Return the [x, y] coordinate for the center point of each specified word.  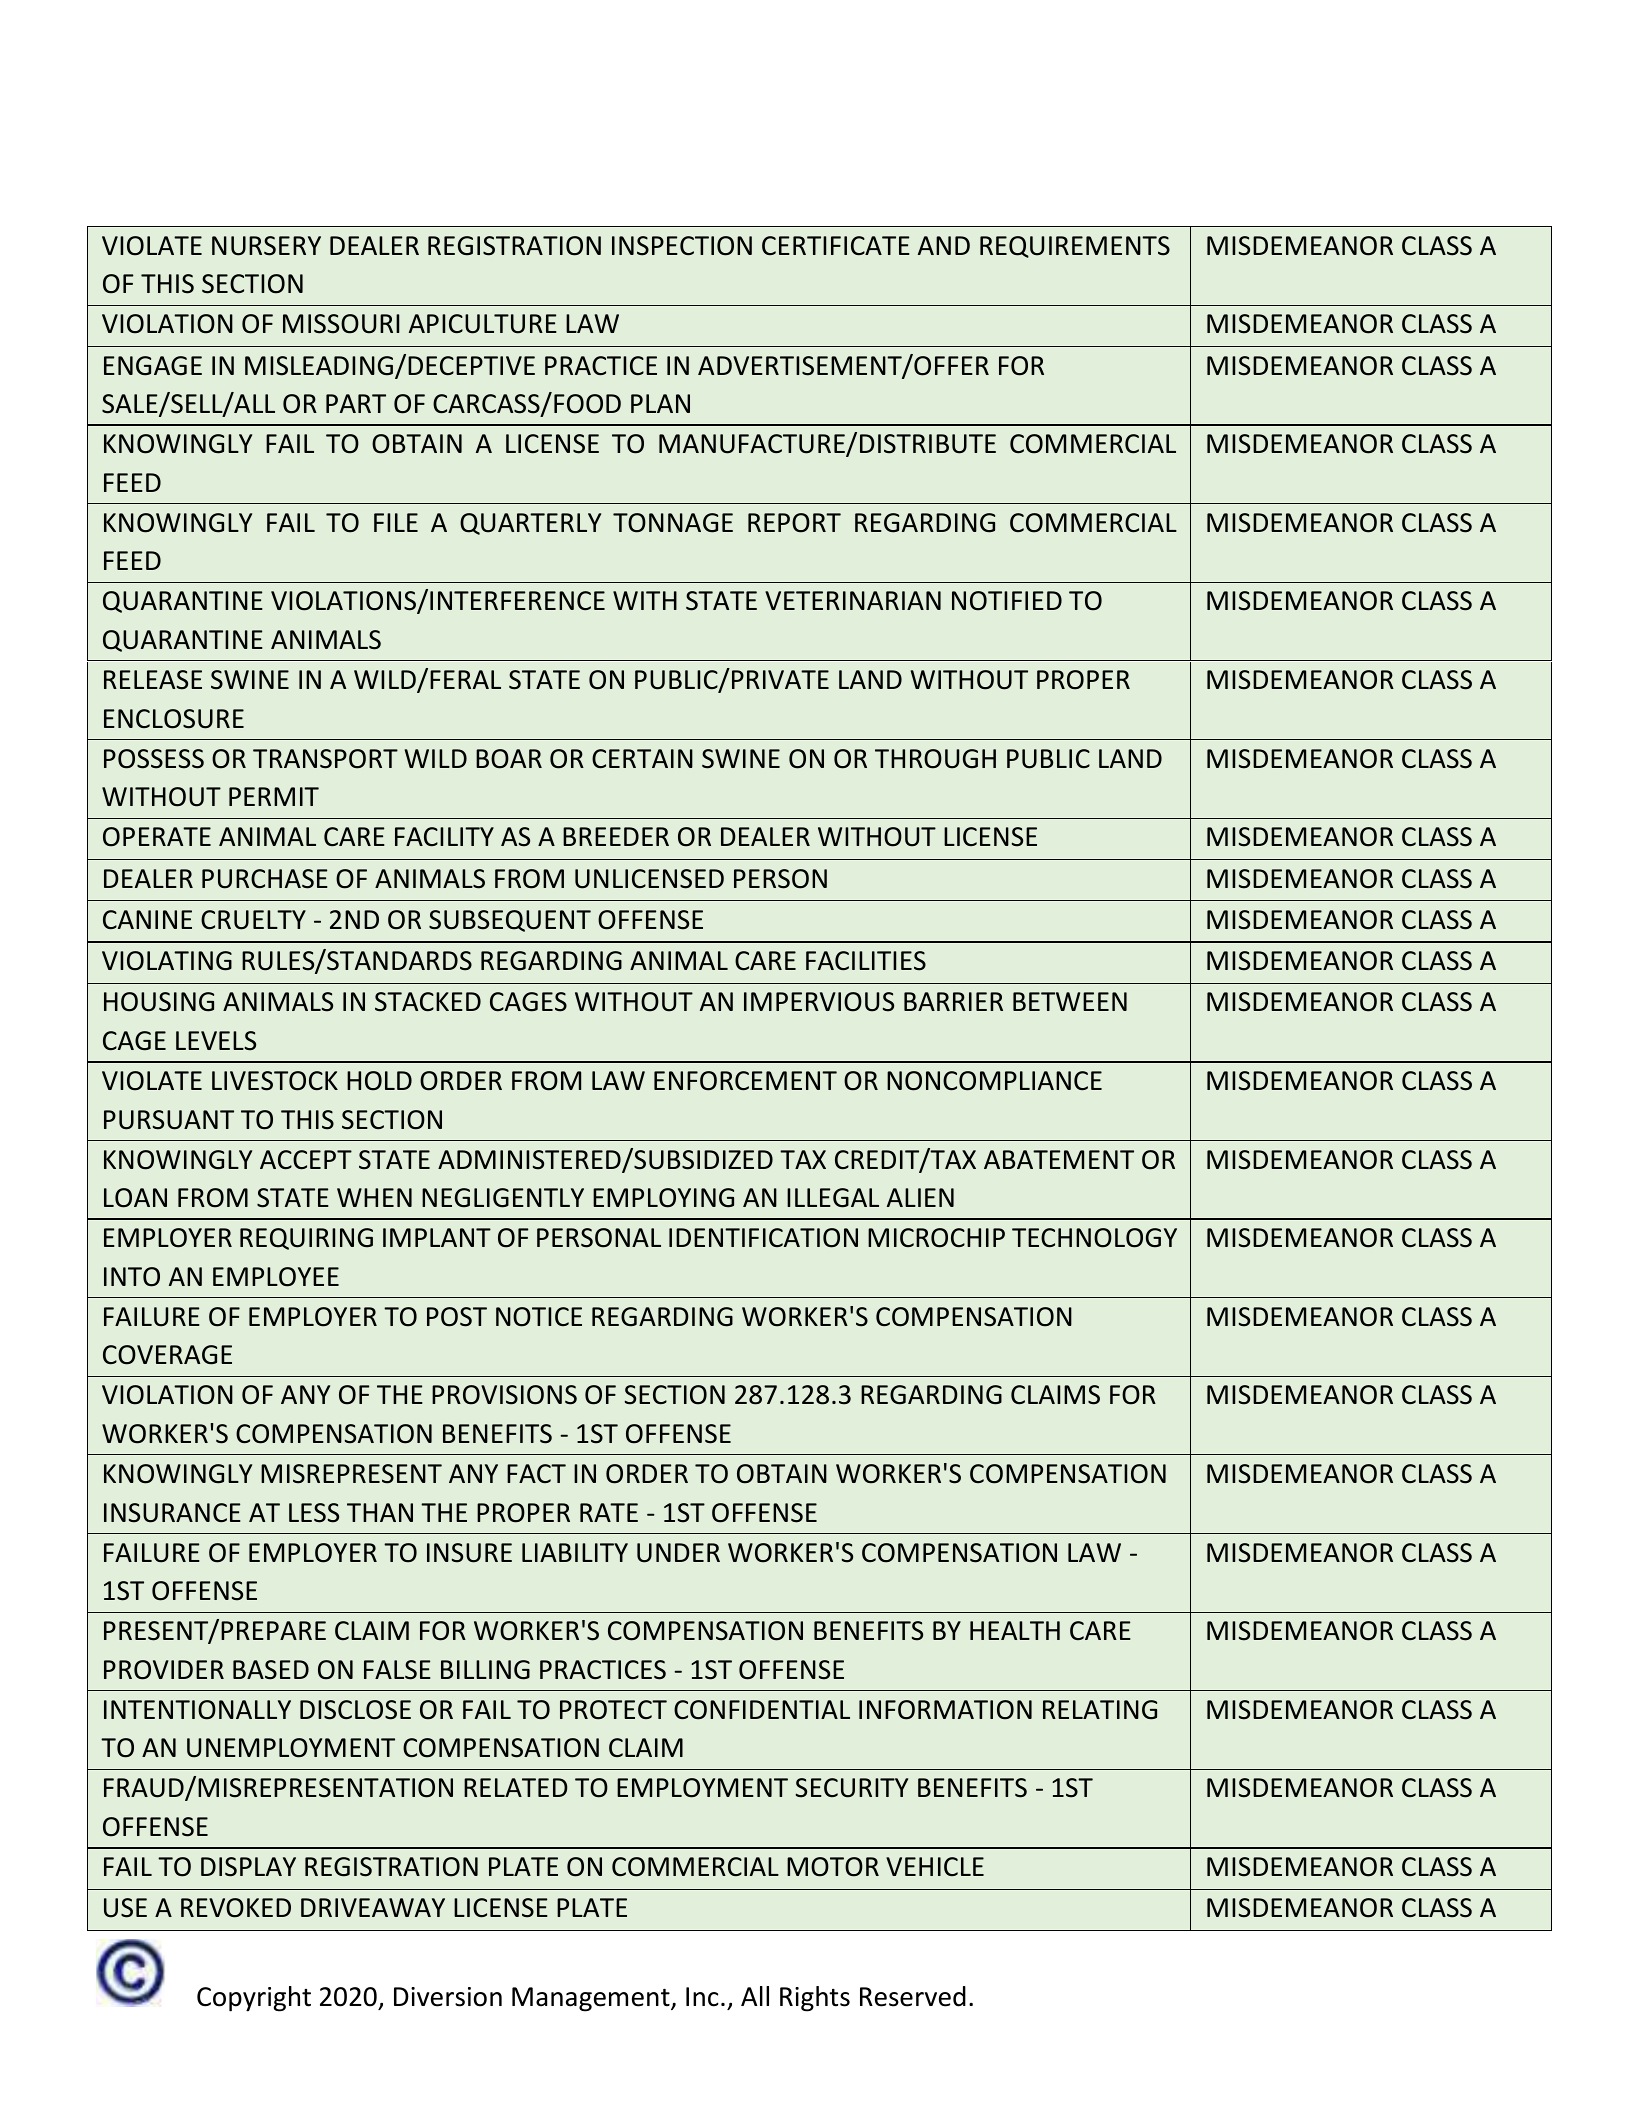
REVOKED [236, 1908]
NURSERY [266, 246]
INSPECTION [682, 246]
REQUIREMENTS [1075, 247]
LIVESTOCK [275, 1081]
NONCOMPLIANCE [994, 1081]
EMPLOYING [663, 1198]
